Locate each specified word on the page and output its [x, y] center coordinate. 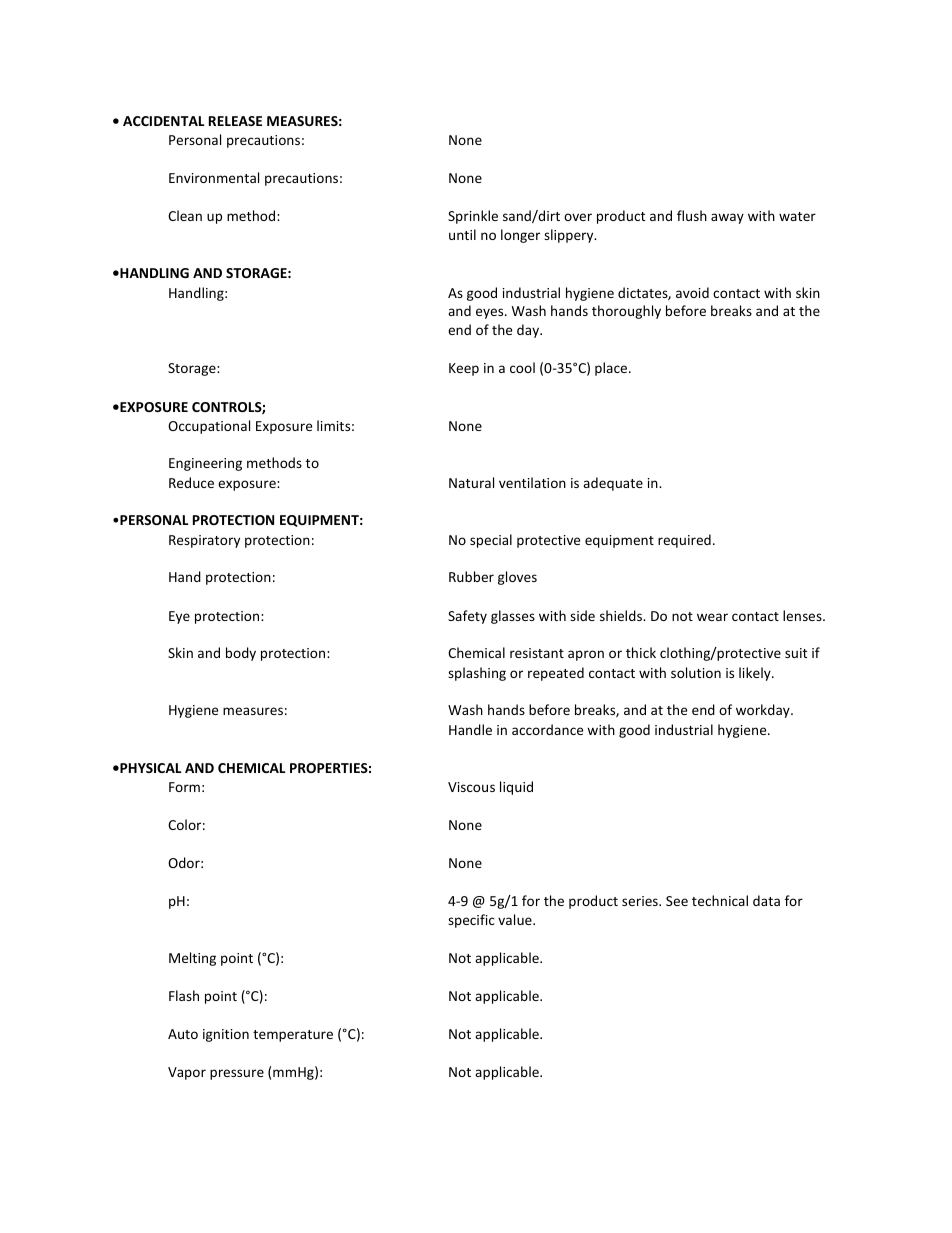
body [241, 654]
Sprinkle [473, 217]
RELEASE [235, 121]
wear [712, 617]
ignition [226, 1035]
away [727, 218]
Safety [467, 617]
